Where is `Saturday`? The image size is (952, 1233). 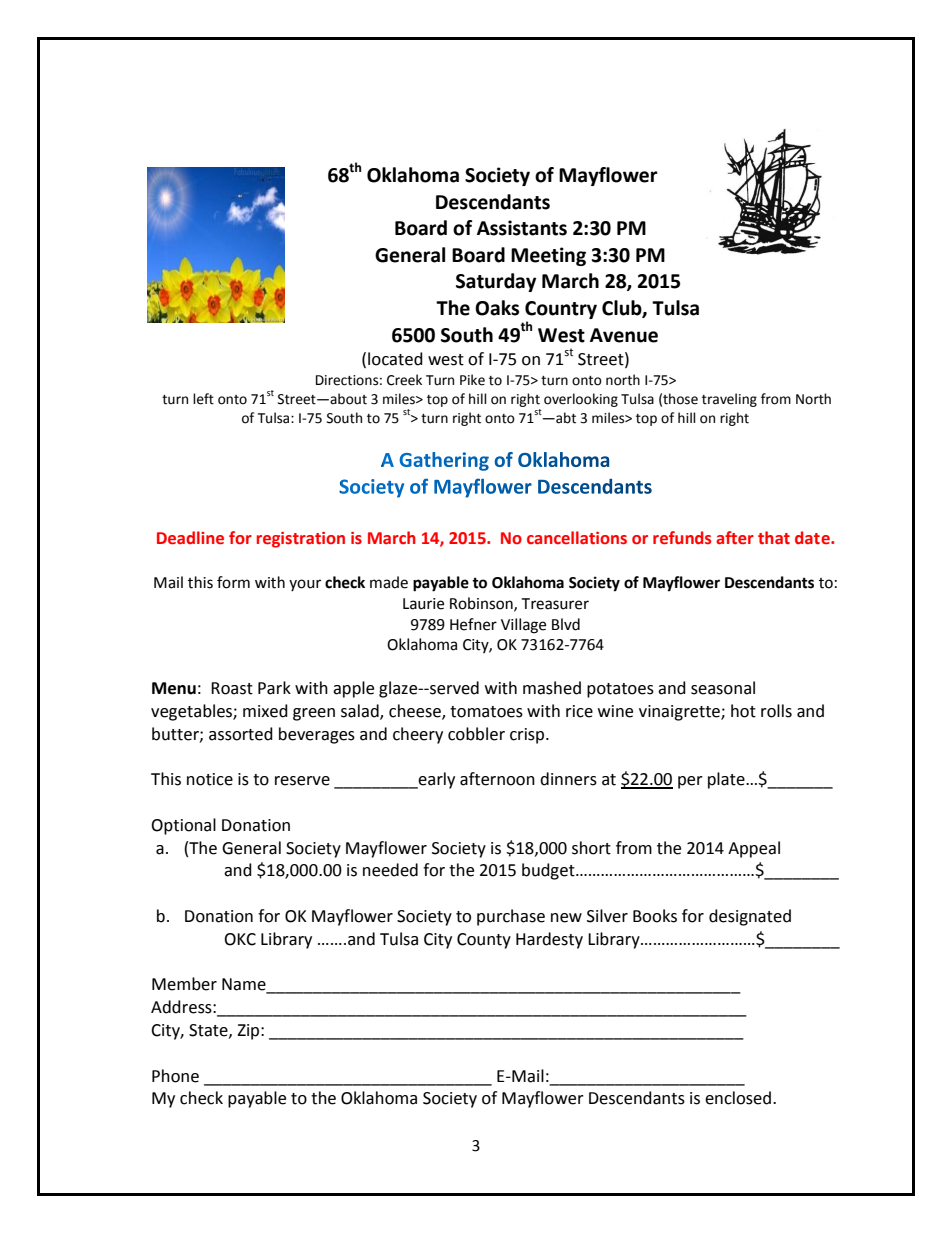 Saturday is located at coordinates (496, 282).
